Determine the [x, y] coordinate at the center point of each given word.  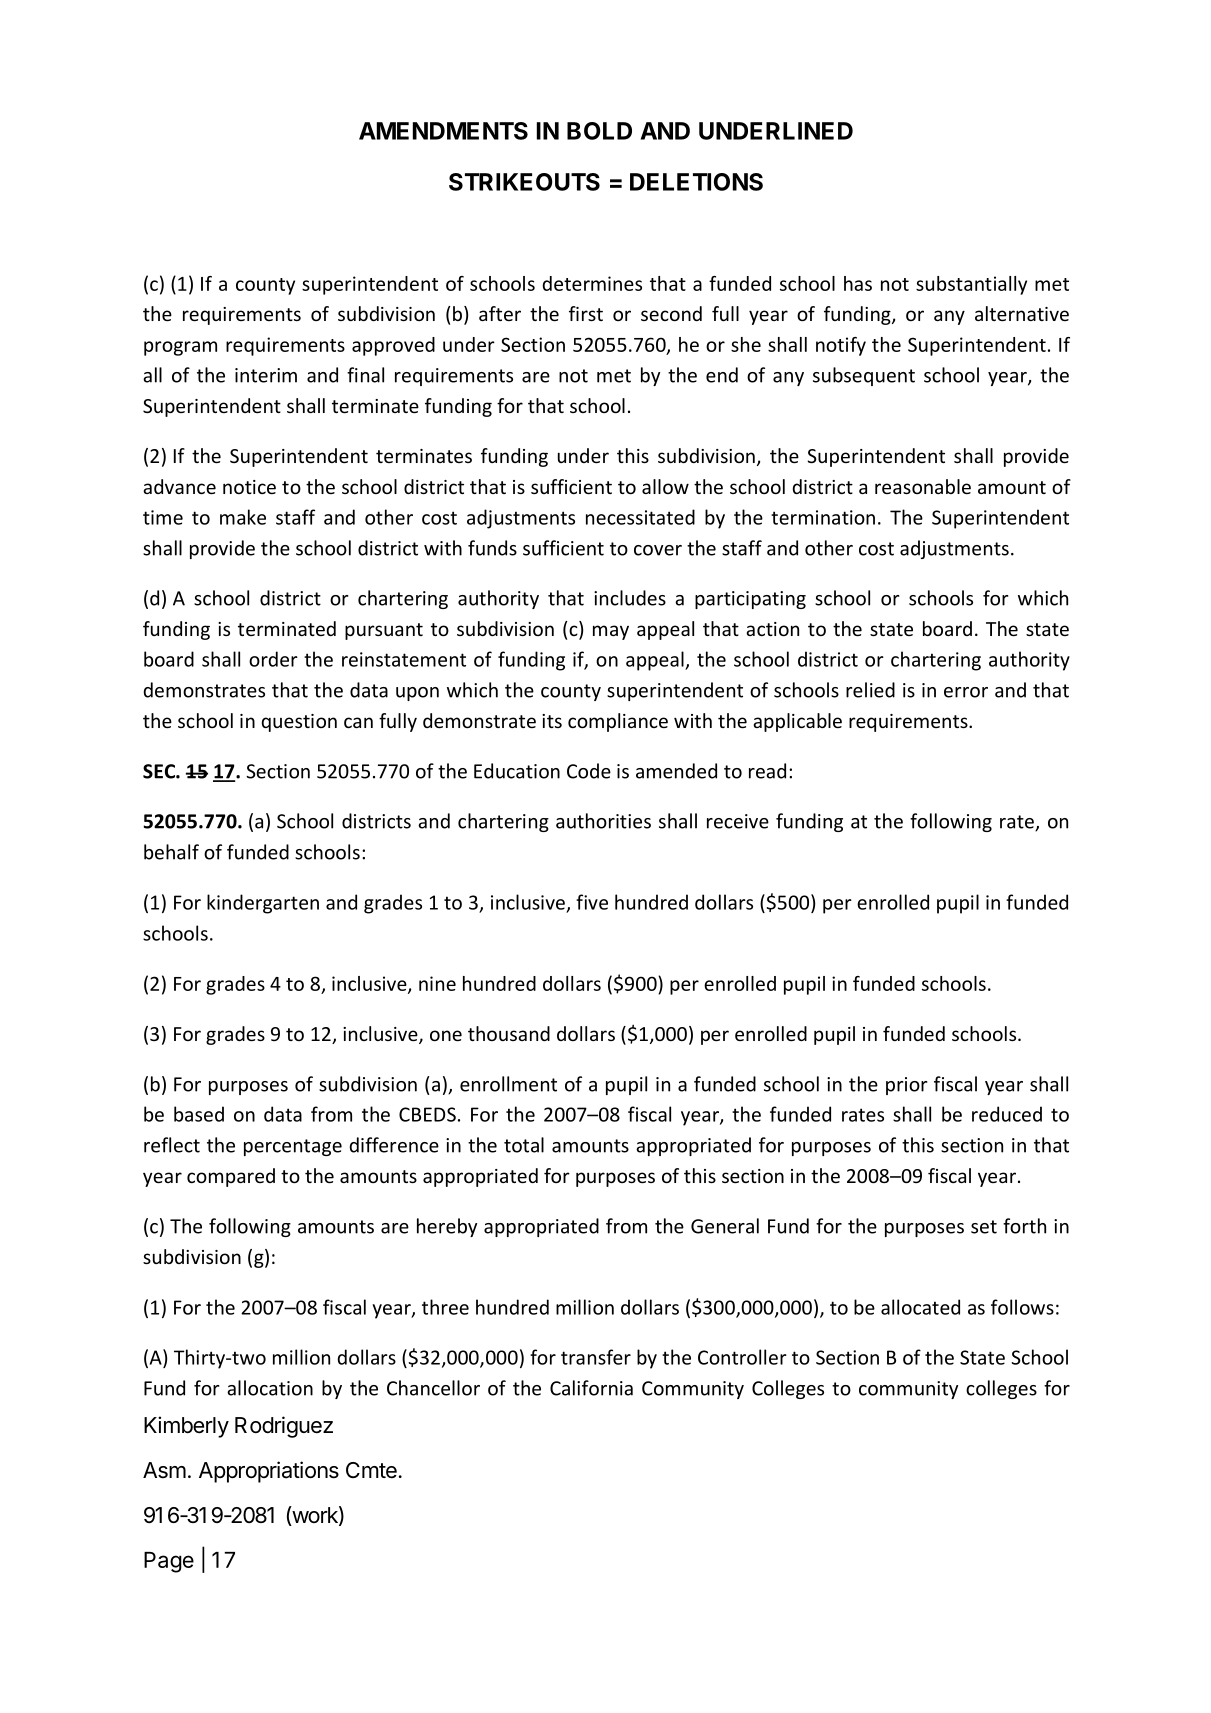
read [767, 771]
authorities [603, 821]
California [591, 1388]
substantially [971, 285]
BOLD [599, 131]
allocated [920, 1307]
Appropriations [269, 1472]
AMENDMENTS [443, 131]
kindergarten [263, 904]
